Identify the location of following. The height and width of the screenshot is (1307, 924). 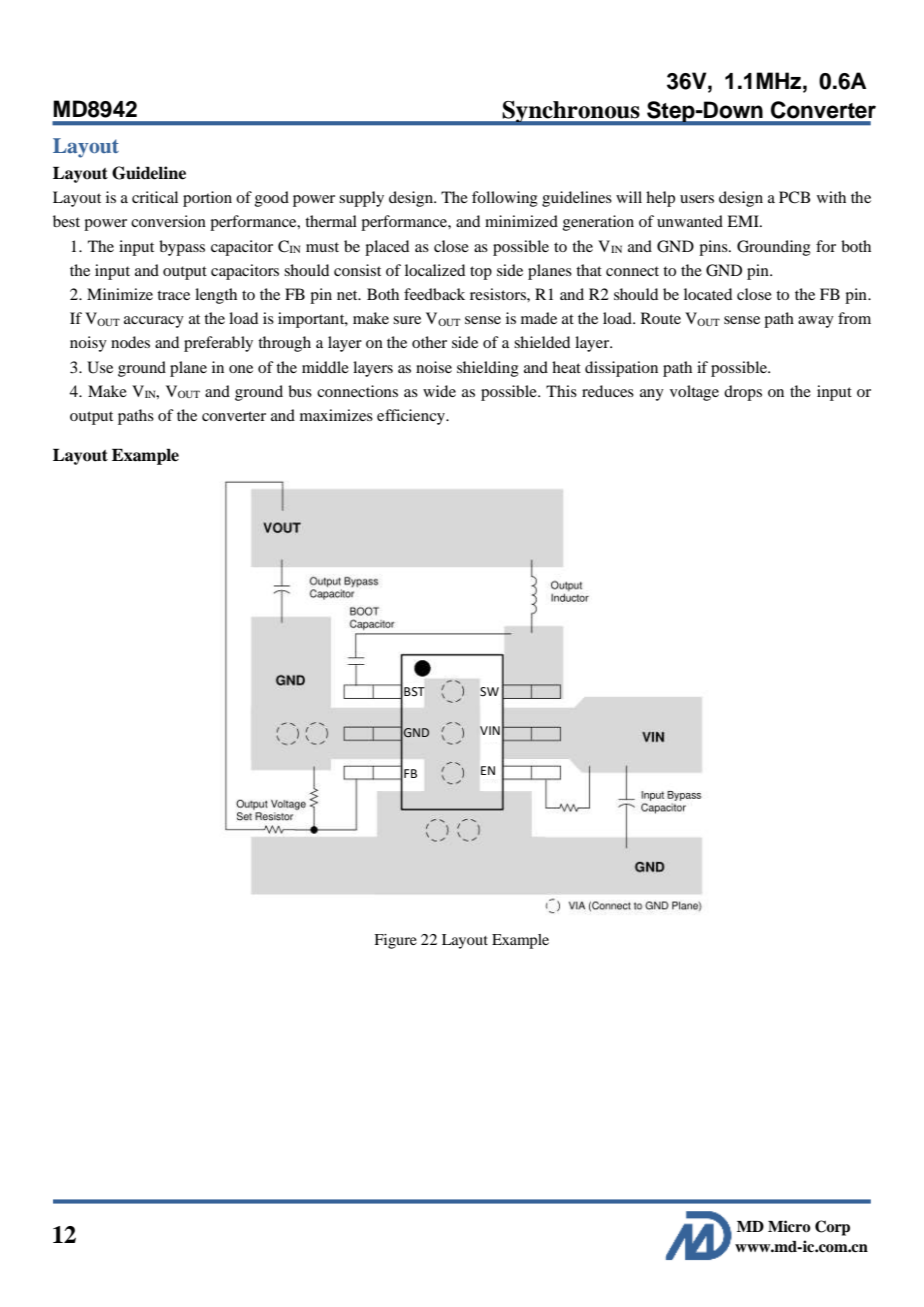
(505, 199).
